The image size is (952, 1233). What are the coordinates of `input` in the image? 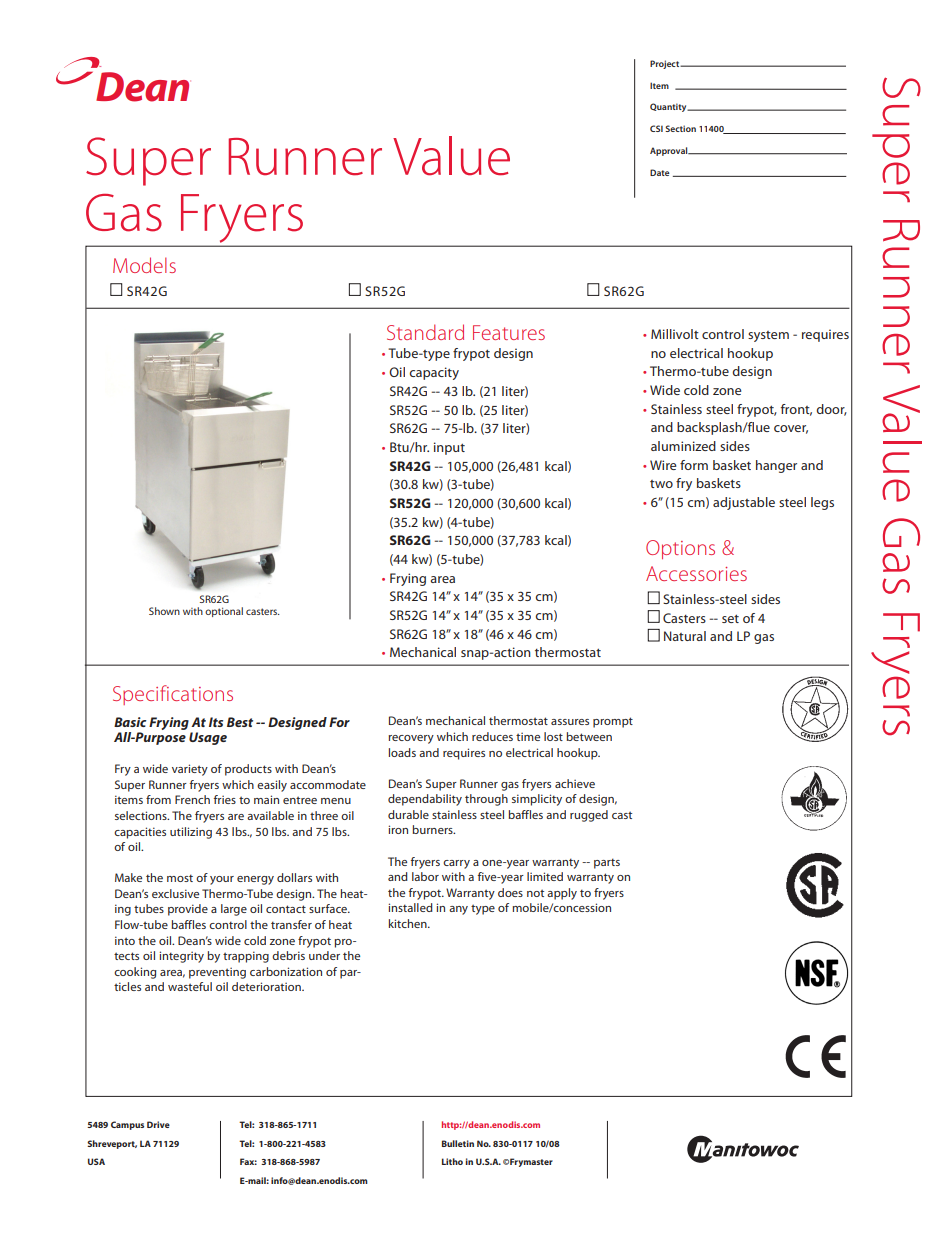 It's located at (449, 448).
